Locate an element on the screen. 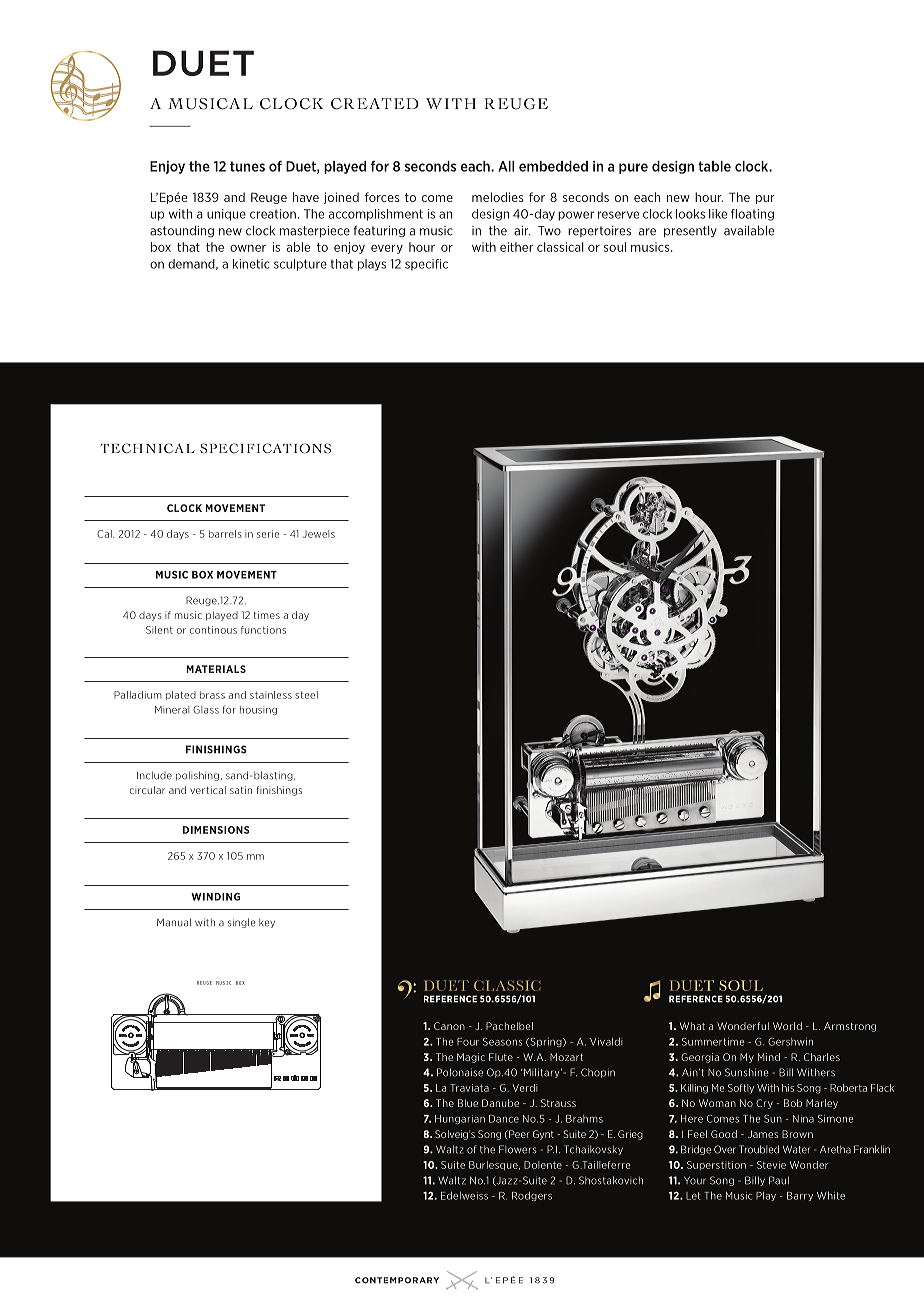 The width and height of the screenshot is (924, 1308). Rodgers is located at coordinates (532, 1196).
